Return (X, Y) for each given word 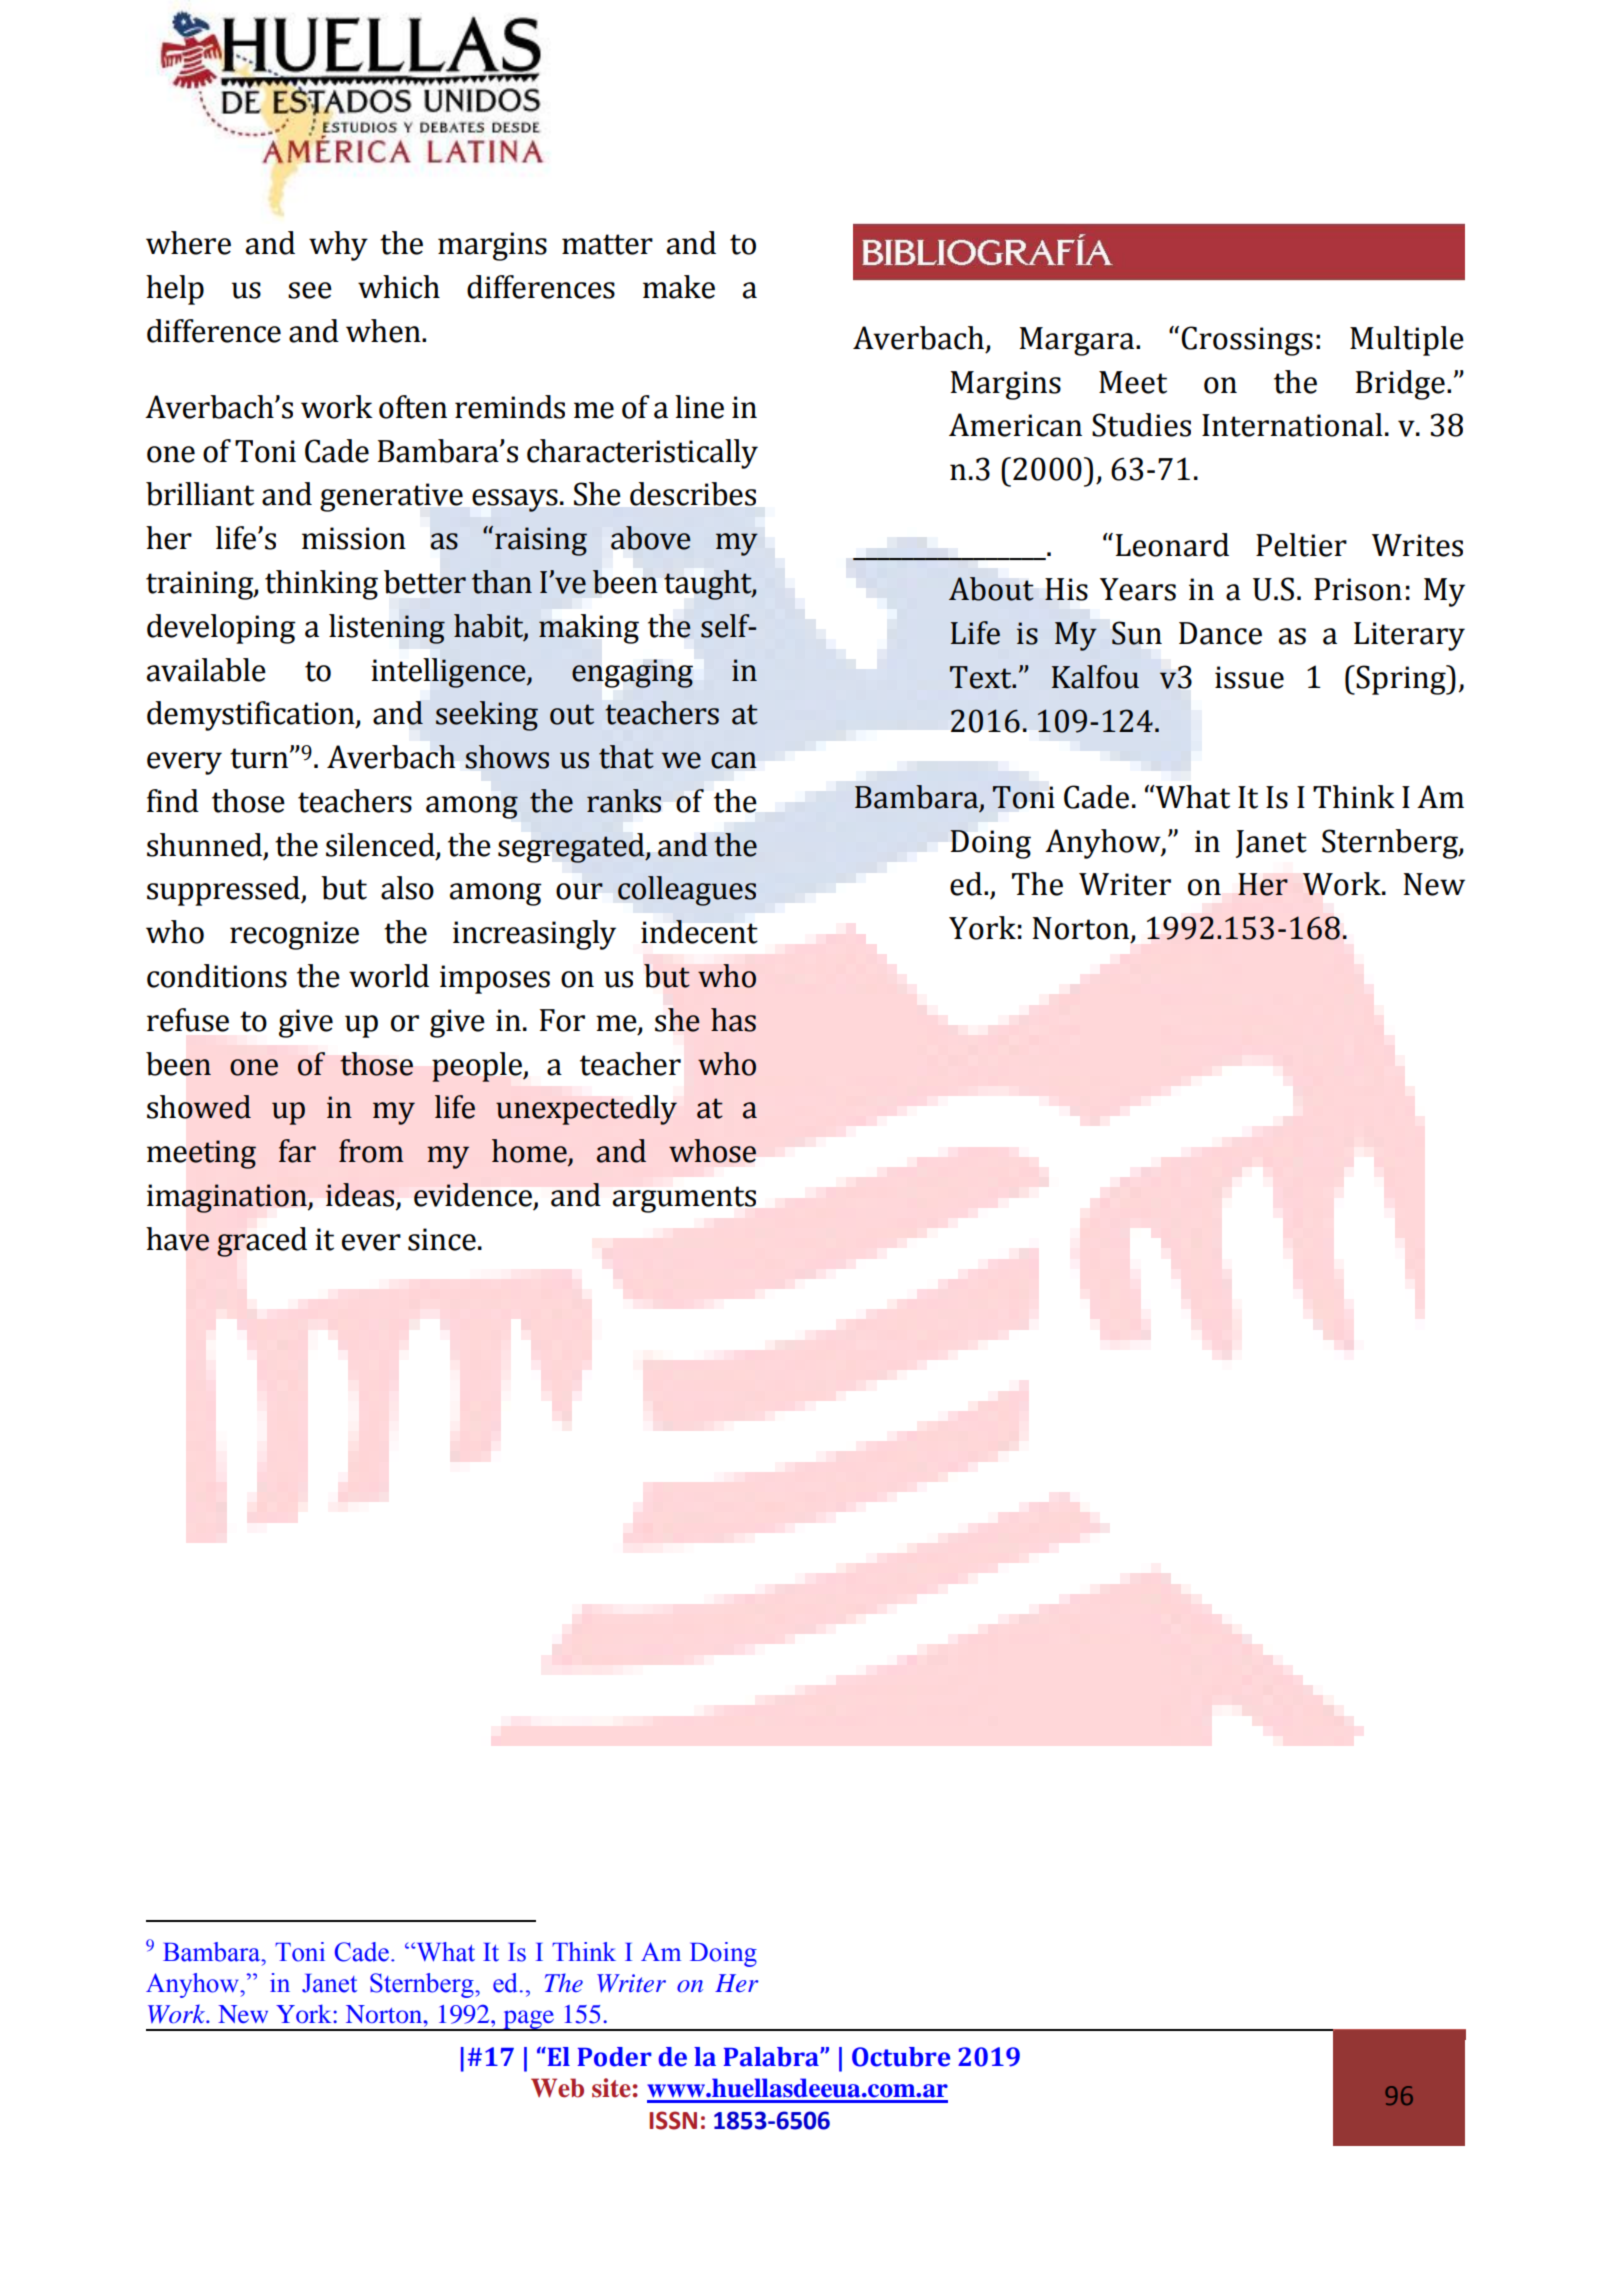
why (338, 246)
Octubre (901, 2057)
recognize (294, 935)
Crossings (1247, 341)
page (529, 2020)
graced (262, 1242)
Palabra (772, 2057)
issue (1249, 677)
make (679, 287)
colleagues (687, 891)
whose (712, 1151)
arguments (684, 1199)
